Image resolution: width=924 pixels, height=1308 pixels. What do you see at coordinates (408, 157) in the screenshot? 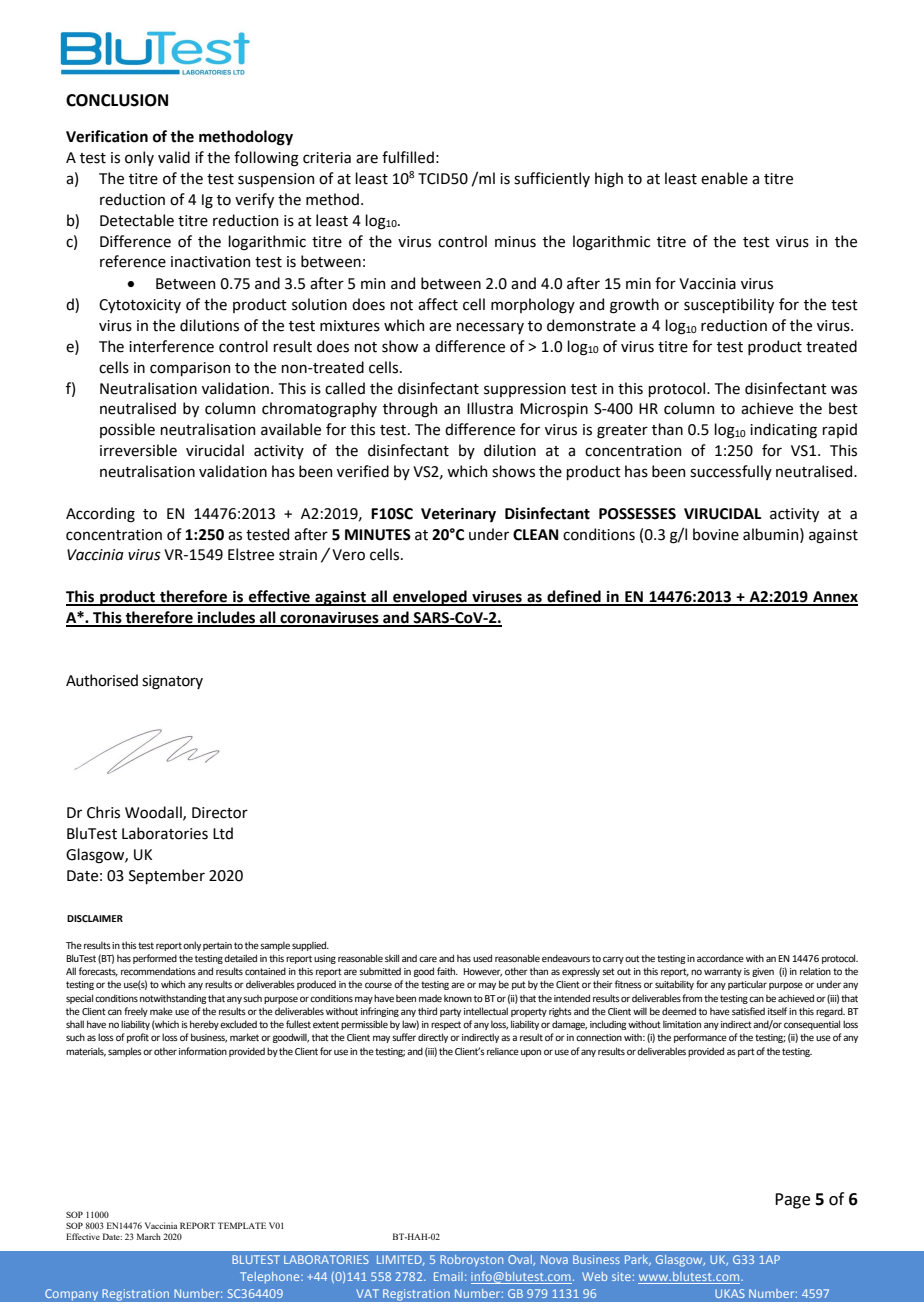
I see `fulfilled` at bounding box center [408, 157].
